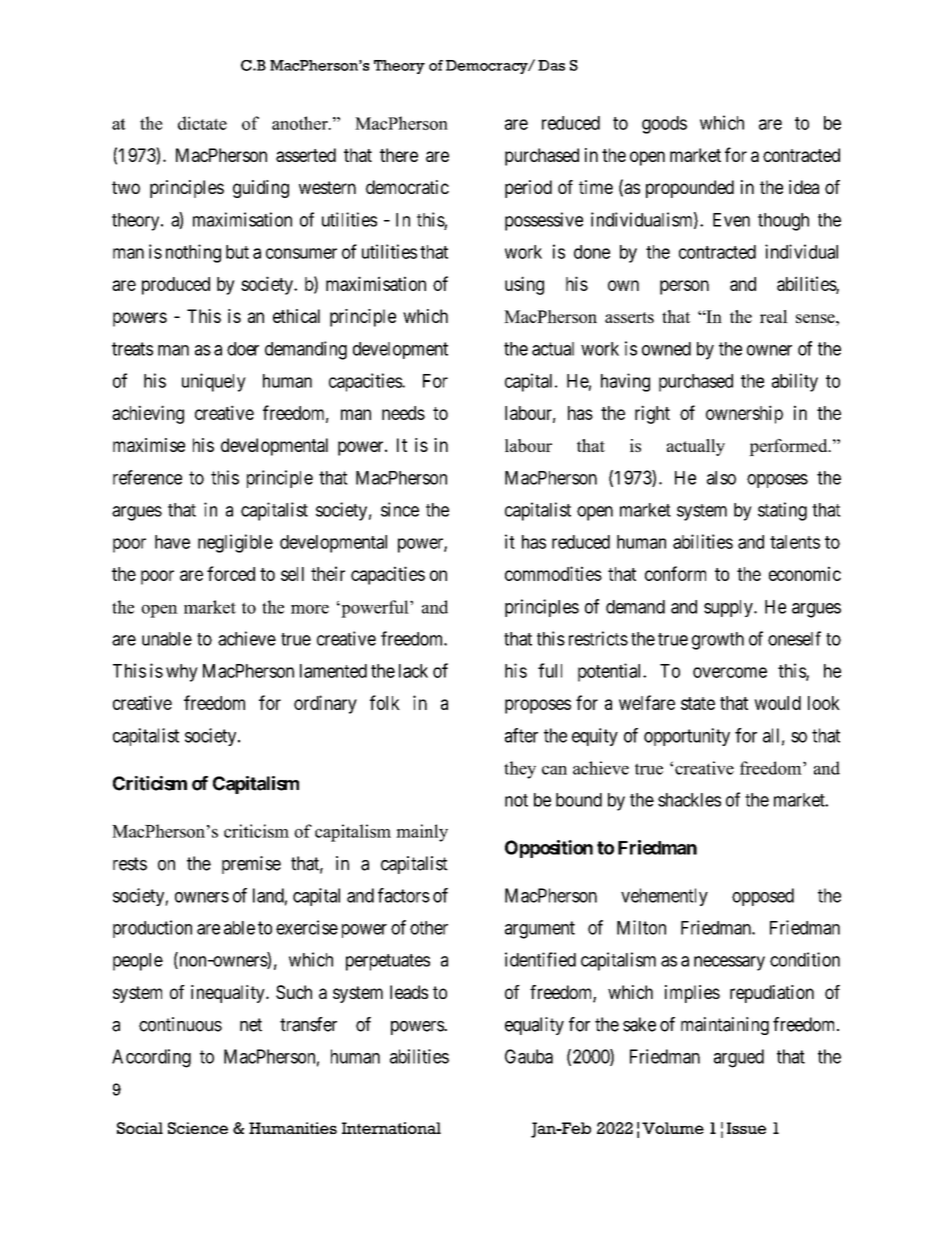 Image resolution: width=952 pixels, height=1233 pixels. What do you see at coordinates (520, 770) in the document?
I see `they` at bounding box center [520, 770].
